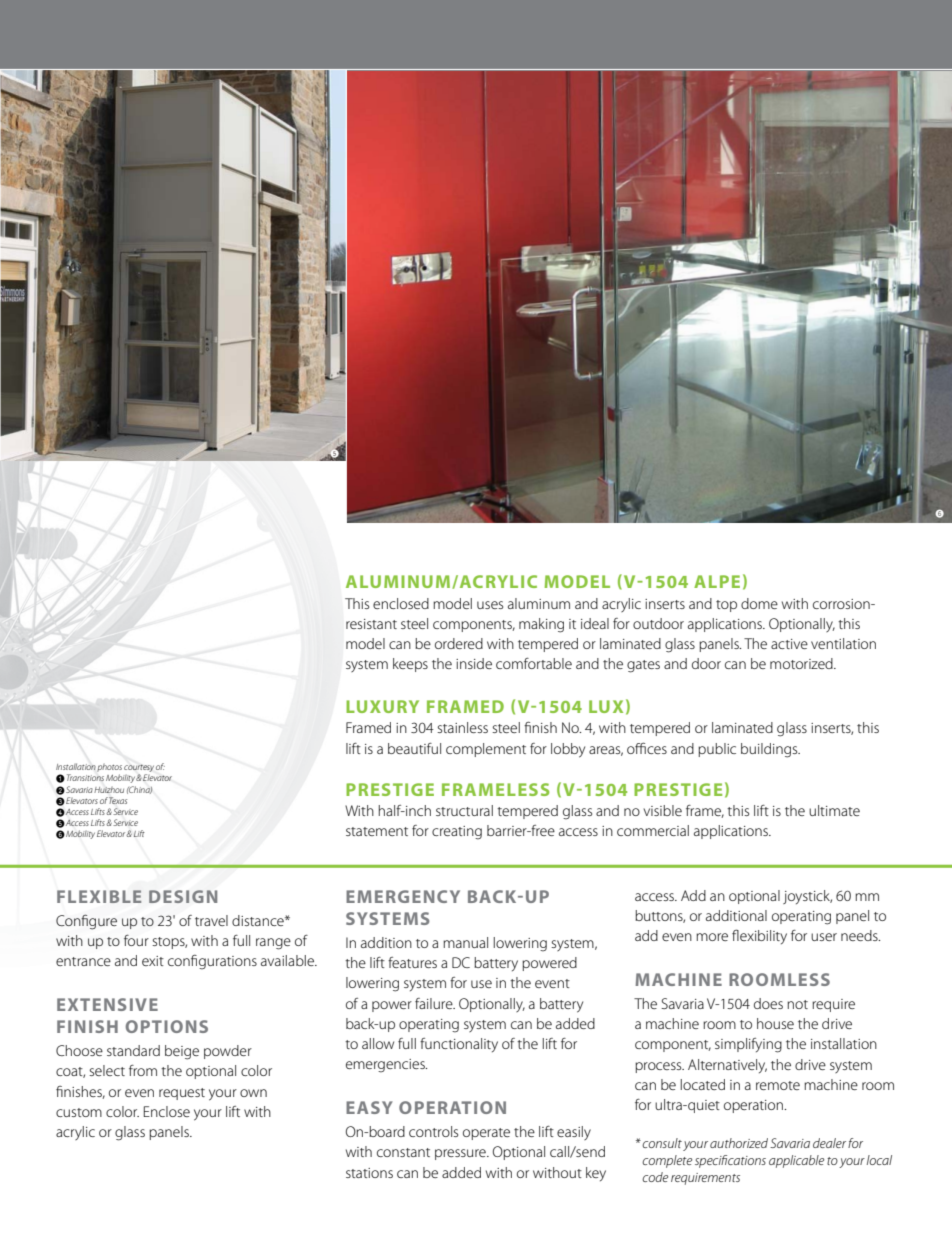 The image size is (952, 1233). Describe the element at coordinates (759, 603) in the page. I see `dome` at that location.
